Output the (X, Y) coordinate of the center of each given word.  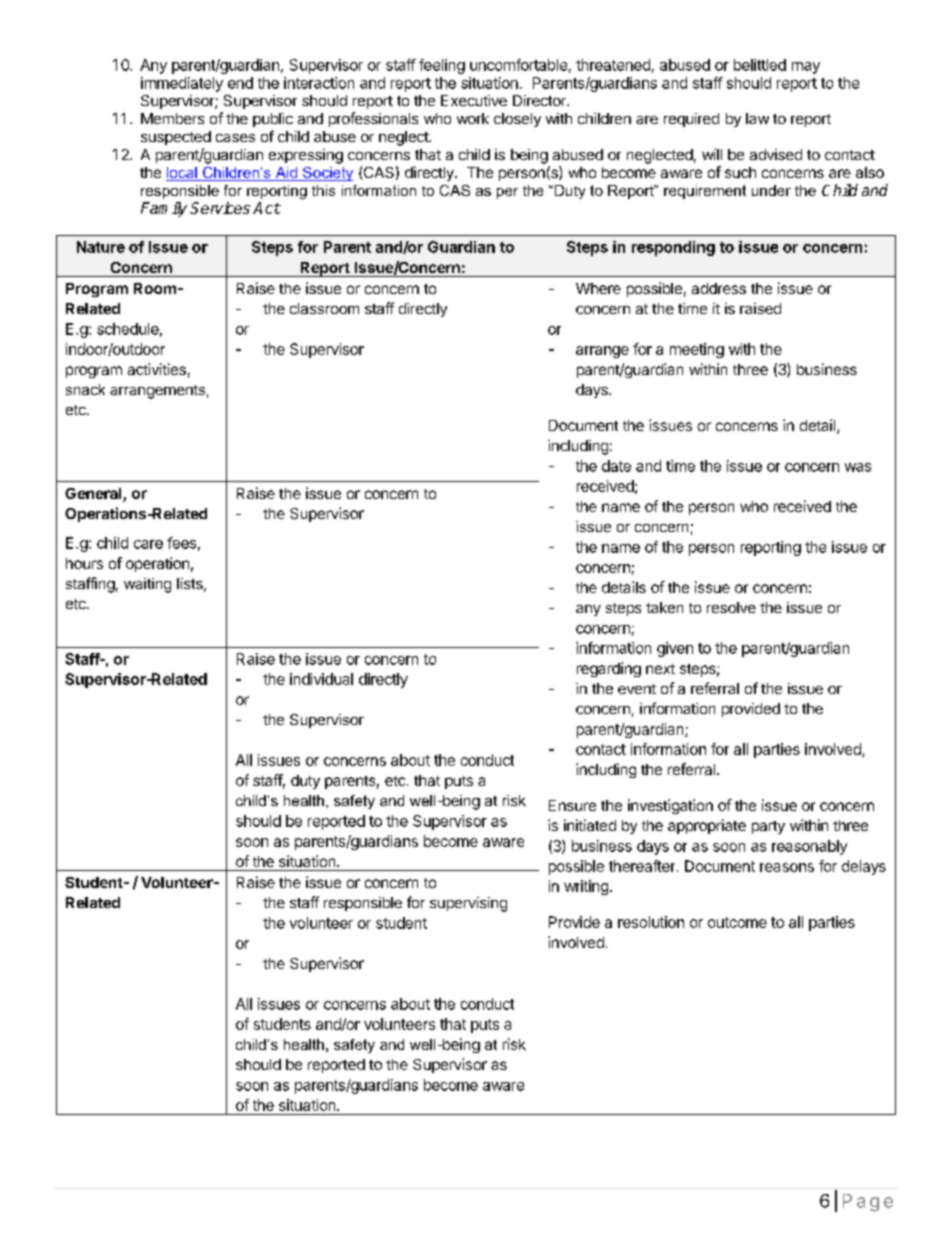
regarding (609, 669)
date (616, 466)
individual (321, 679)
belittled (760, 65)
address (719, 288)
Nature (101, 247)
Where (598, 288)
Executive (474, 100)
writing (586, 887)
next (660, 669)
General (94, 495)
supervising (468, 904)
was (858, 467)
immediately (182, 84)
